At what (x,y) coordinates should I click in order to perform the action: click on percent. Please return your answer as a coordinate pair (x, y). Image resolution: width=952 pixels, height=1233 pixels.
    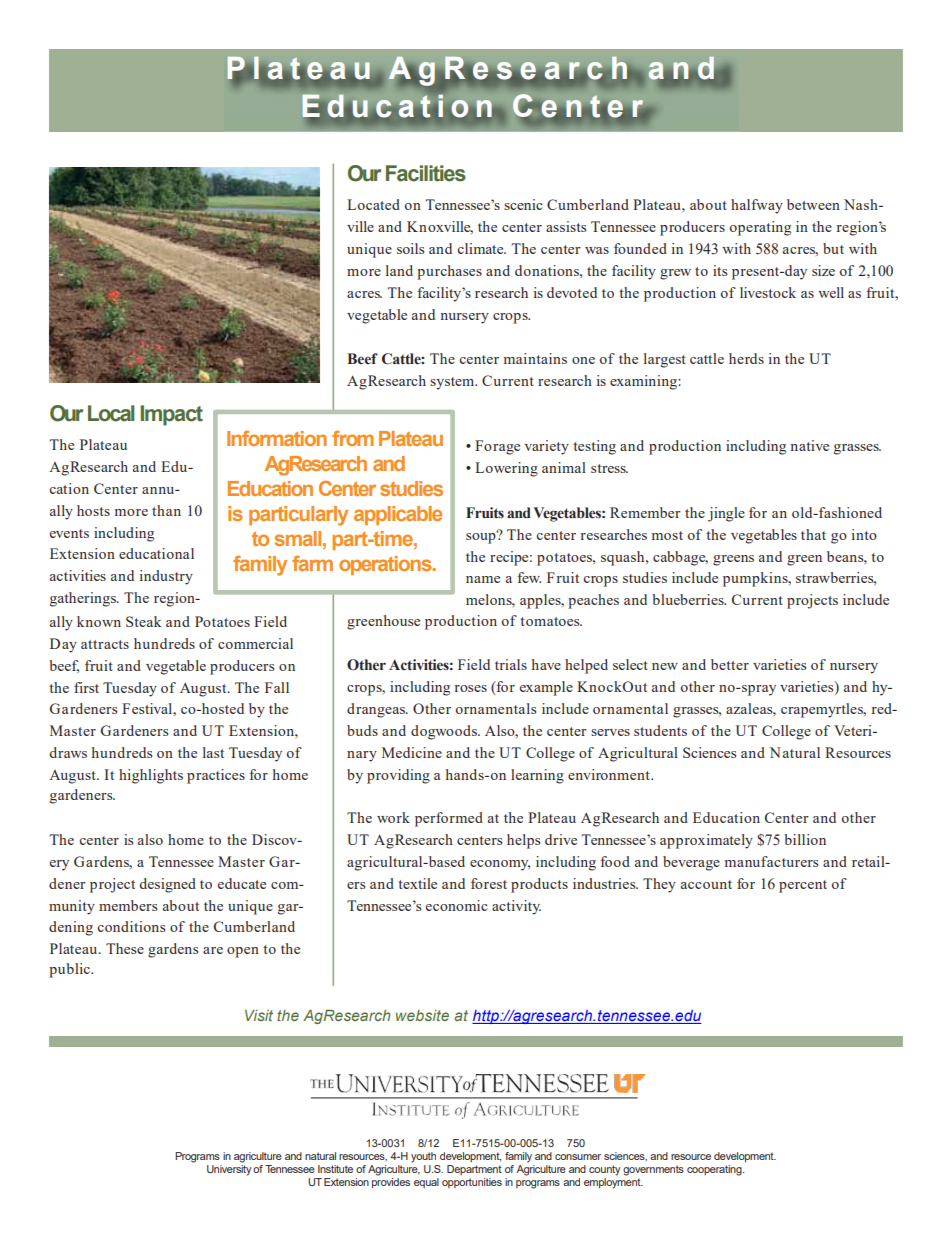
    Looking at the image, I should click on (803, 886).
